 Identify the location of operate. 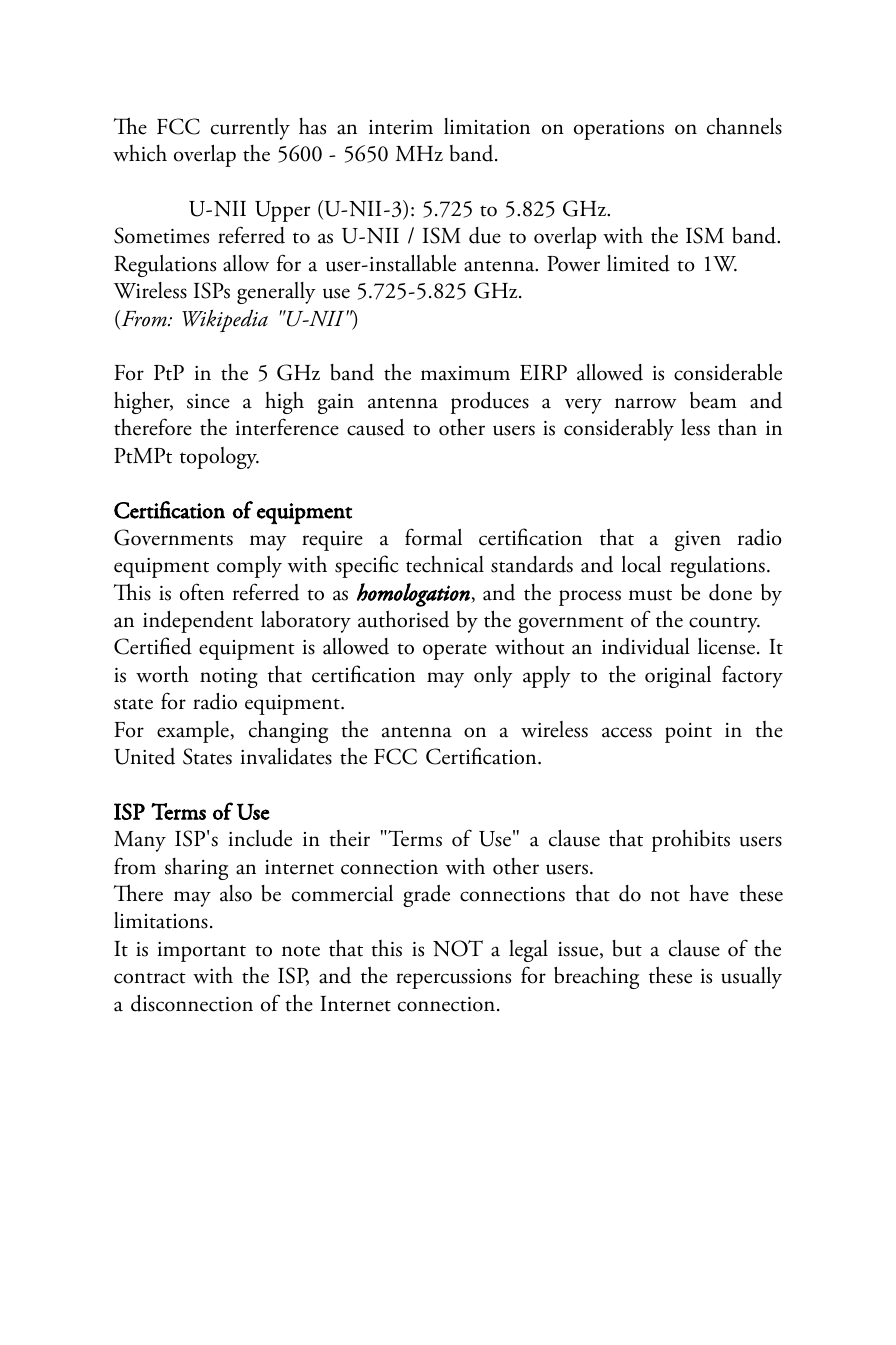
(455, 651).
